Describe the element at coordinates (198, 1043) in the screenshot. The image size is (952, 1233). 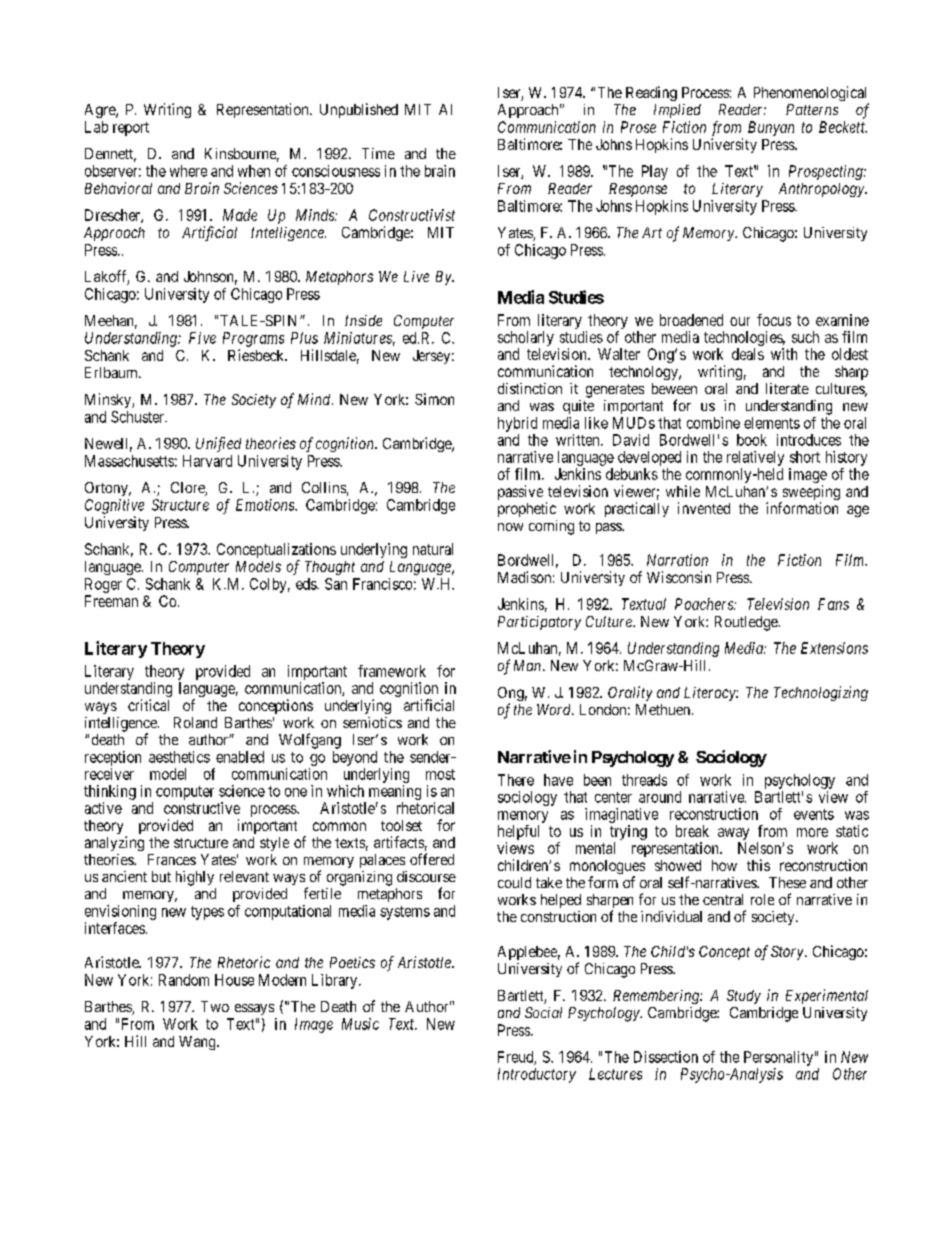
I see `Wang` at that location.
